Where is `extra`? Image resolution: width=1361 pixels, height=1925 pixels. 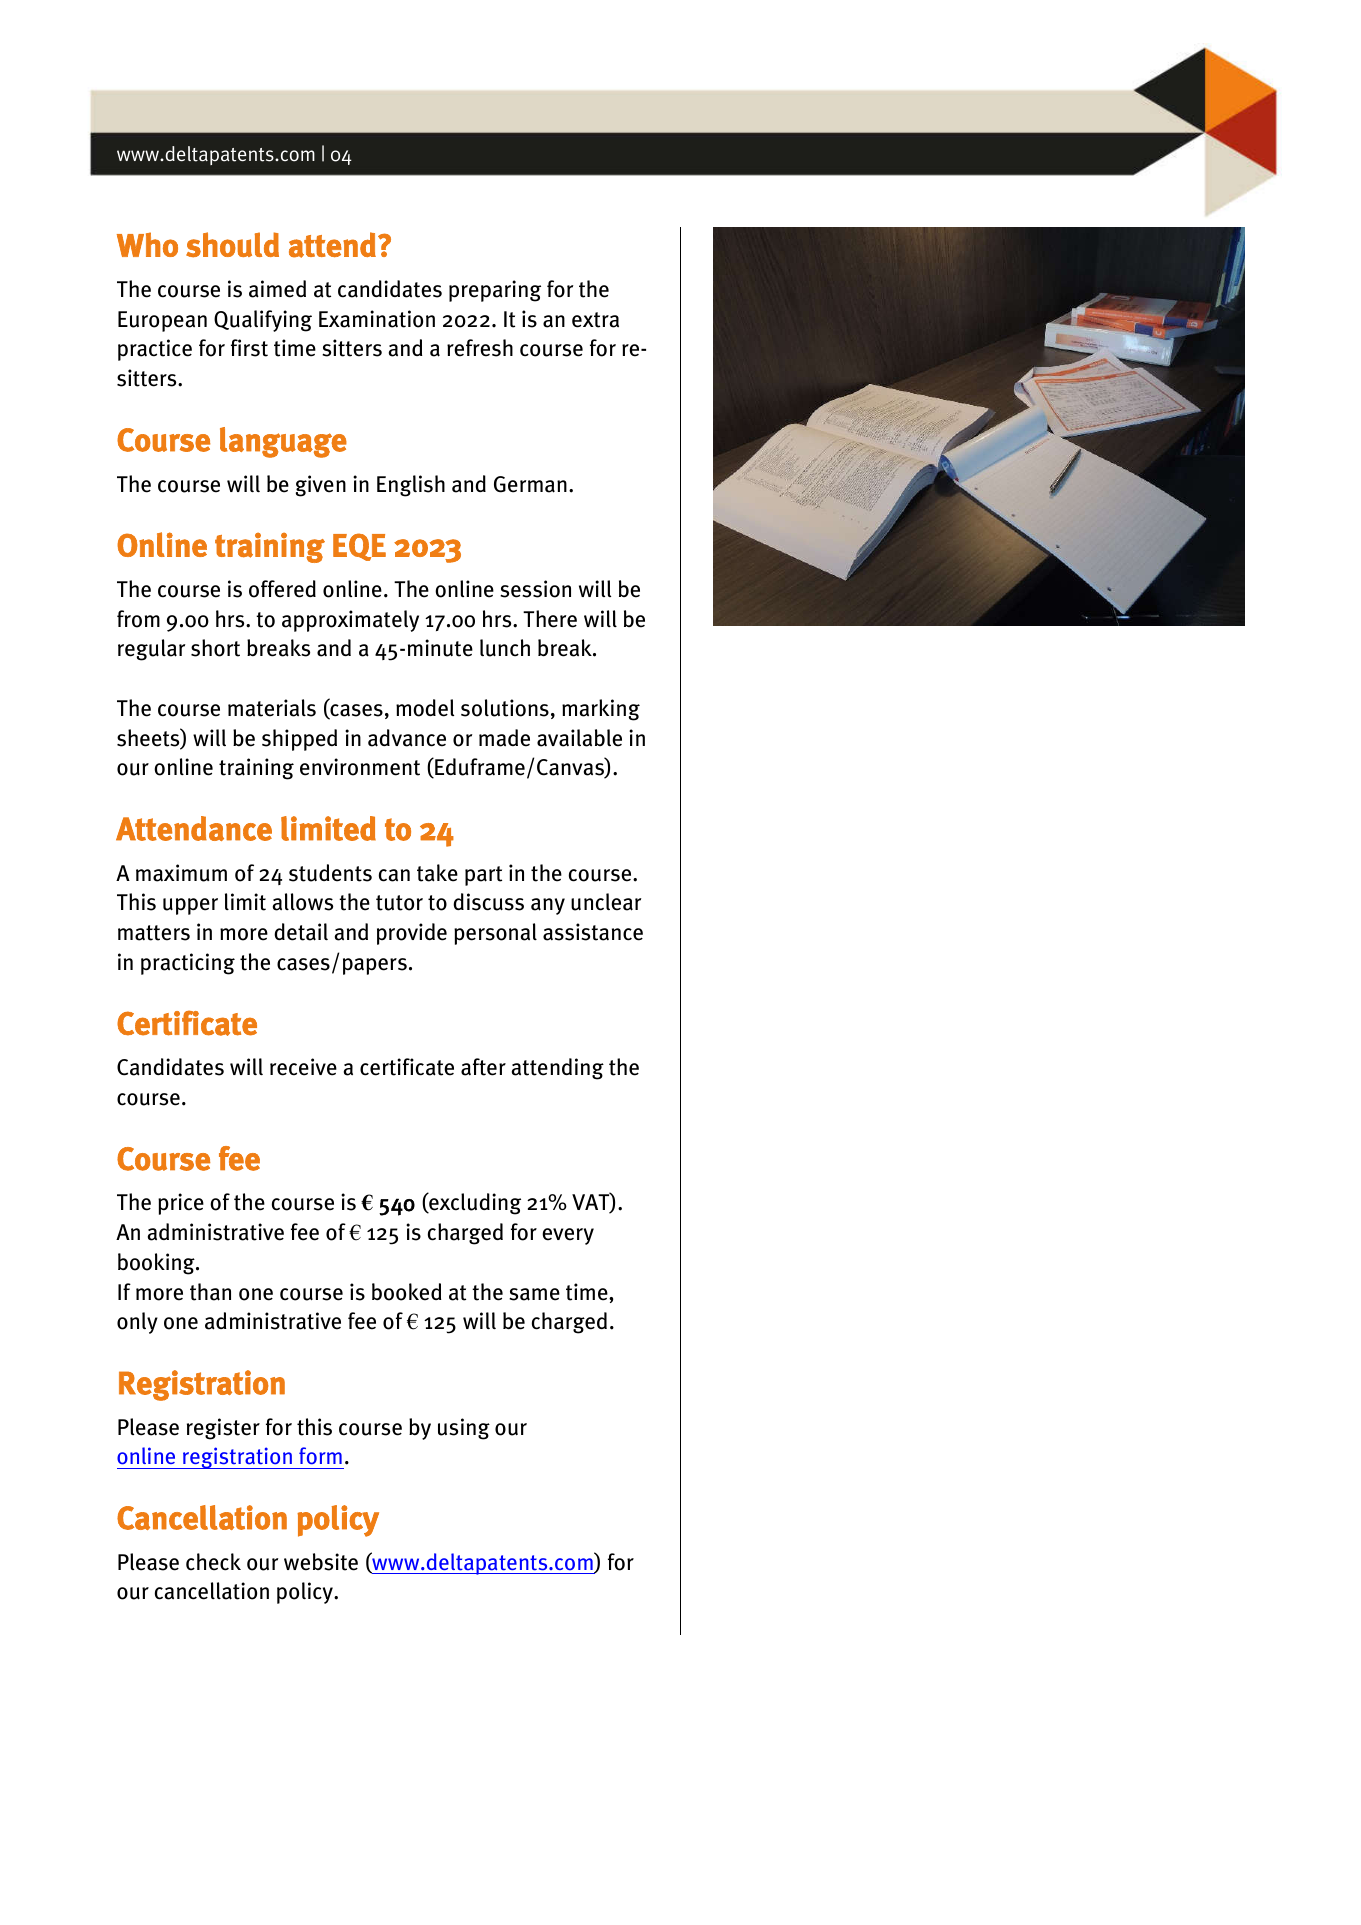
extra is located at coordinates (595, 320).
